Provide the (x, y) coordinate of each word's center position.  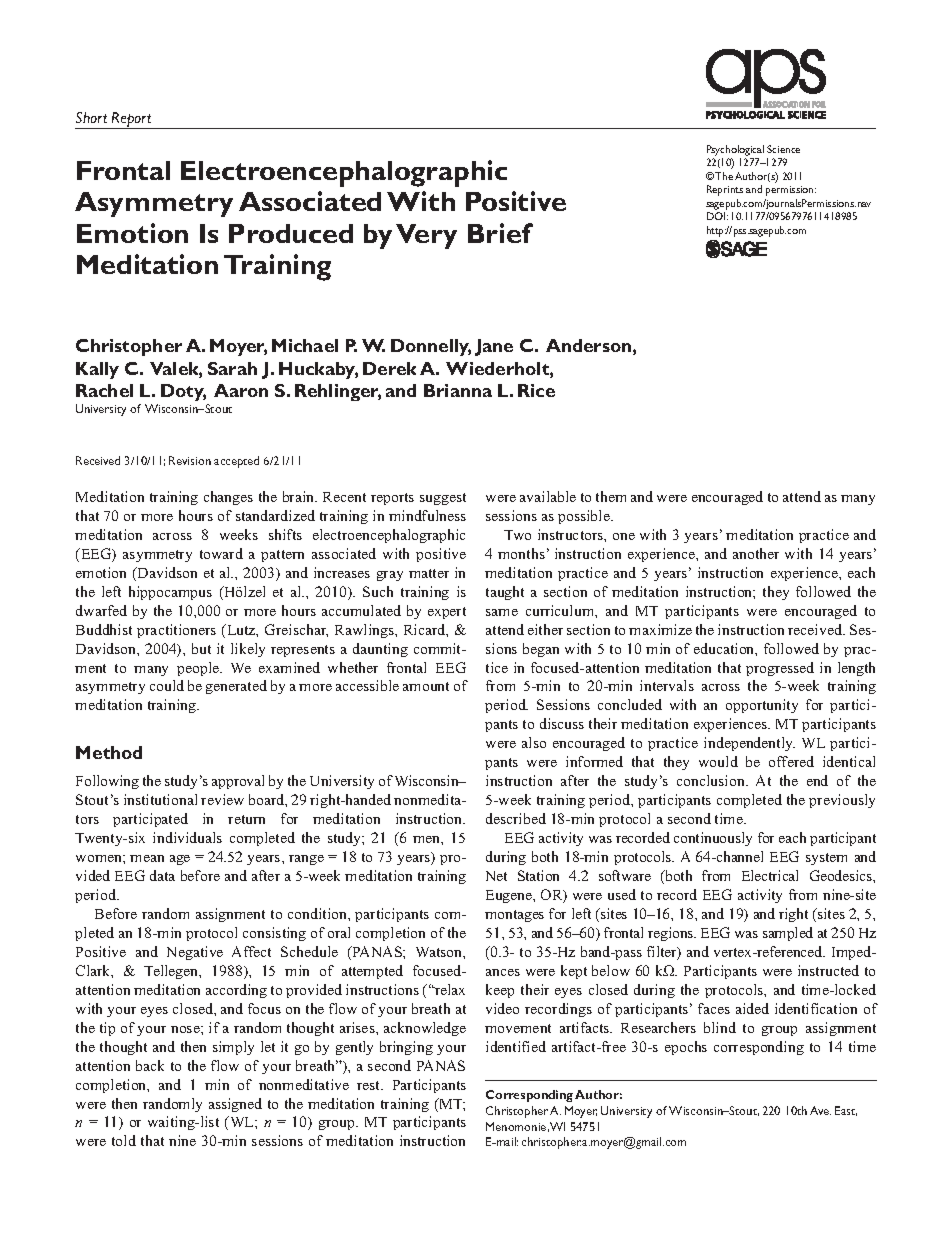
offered (791, 761)
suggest (443, 499)
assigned (235, 1105)
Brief (500, 233)
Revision (190, 460)
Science (783, 149)
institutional (160, 799)
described (516, 818)
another (756, 553)
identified (516, 1046)
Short (91, 117)
